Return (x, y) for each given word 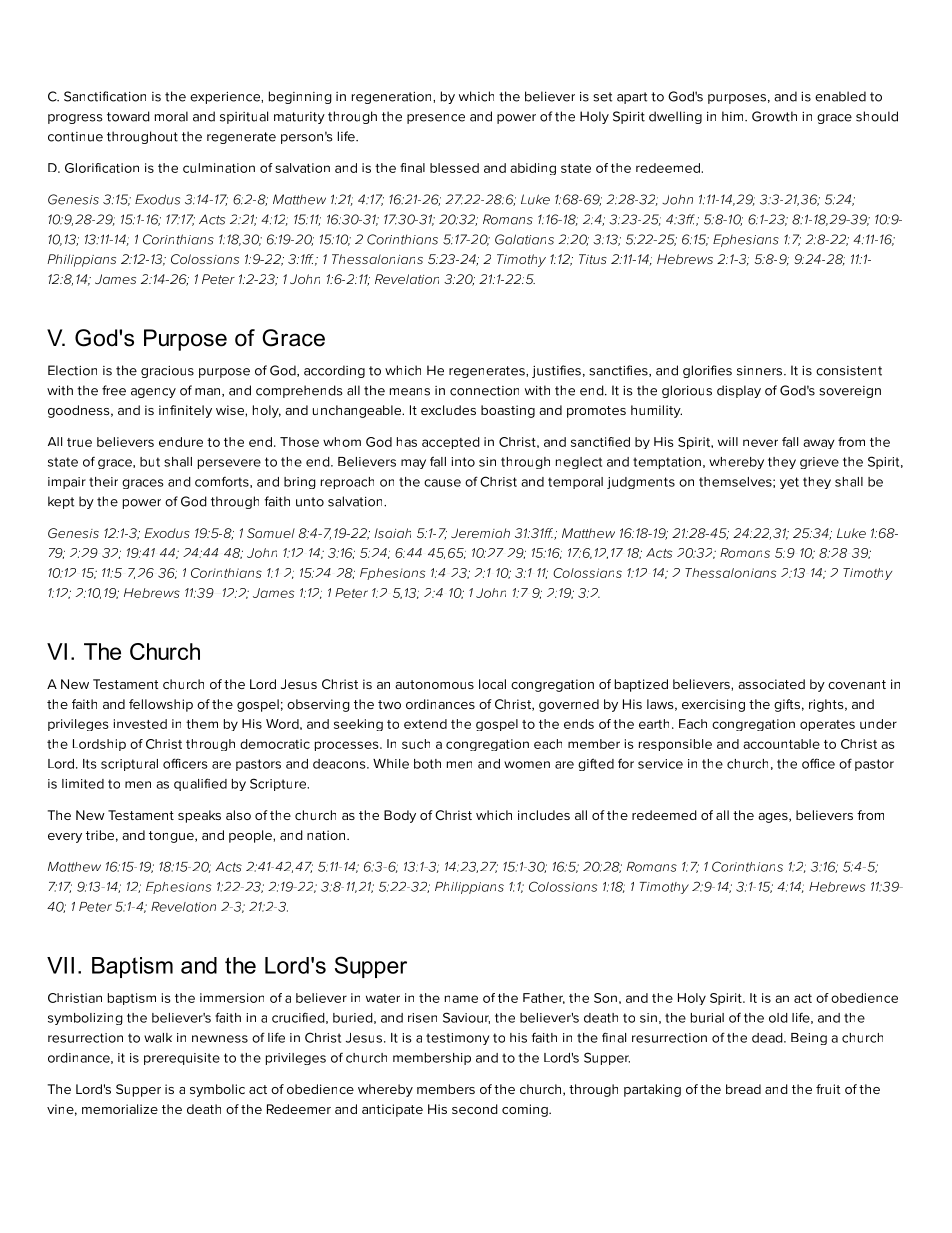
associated (771, 684)
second (475, 1109)
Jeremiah (480, 533)
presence (436, 119)
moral (171, 116)
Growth (774, 116)
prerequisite (182, 1059)
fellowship (161, 705)
